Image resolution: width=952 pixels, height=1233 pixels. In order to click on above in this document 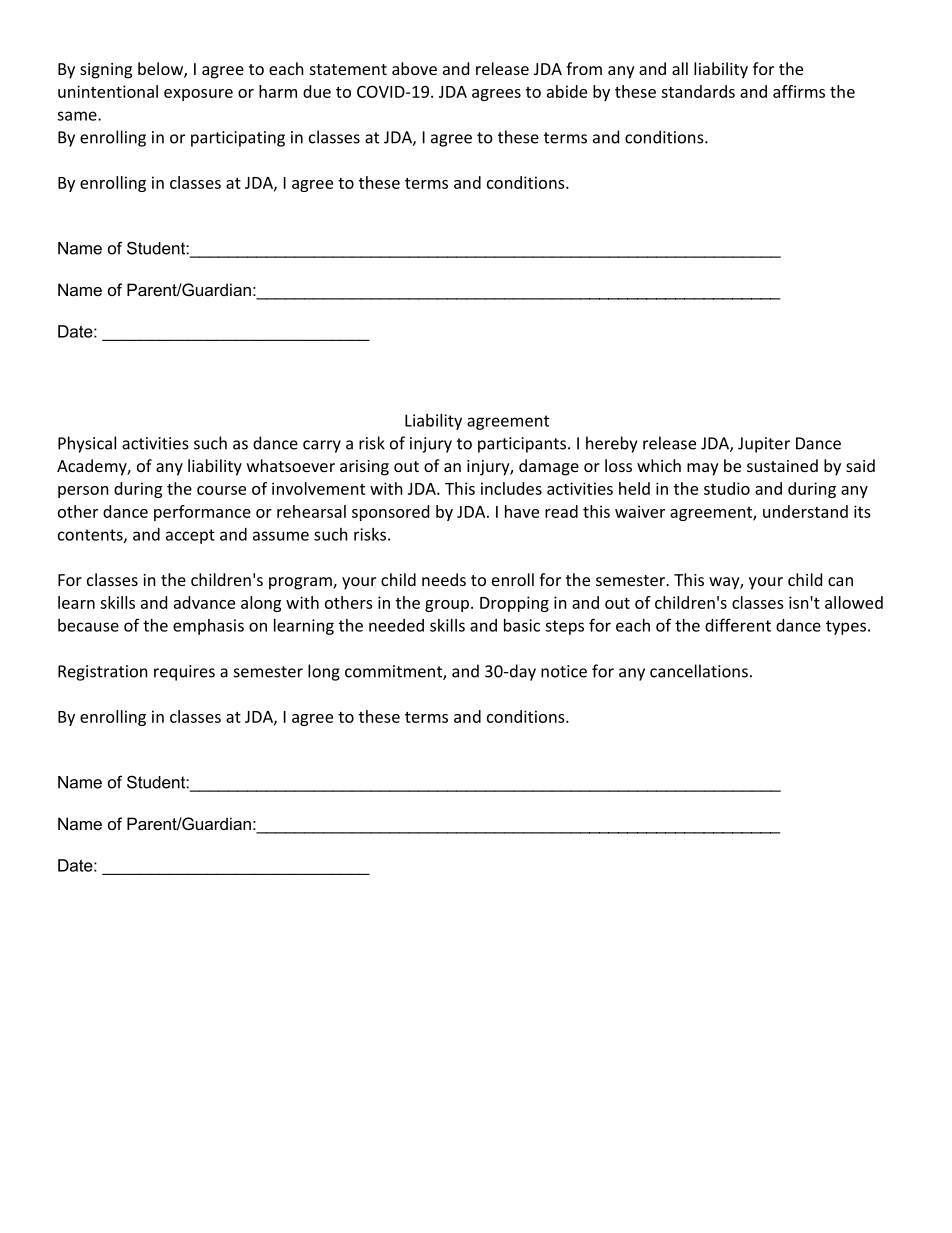, I will do `click(414, 68)`.
